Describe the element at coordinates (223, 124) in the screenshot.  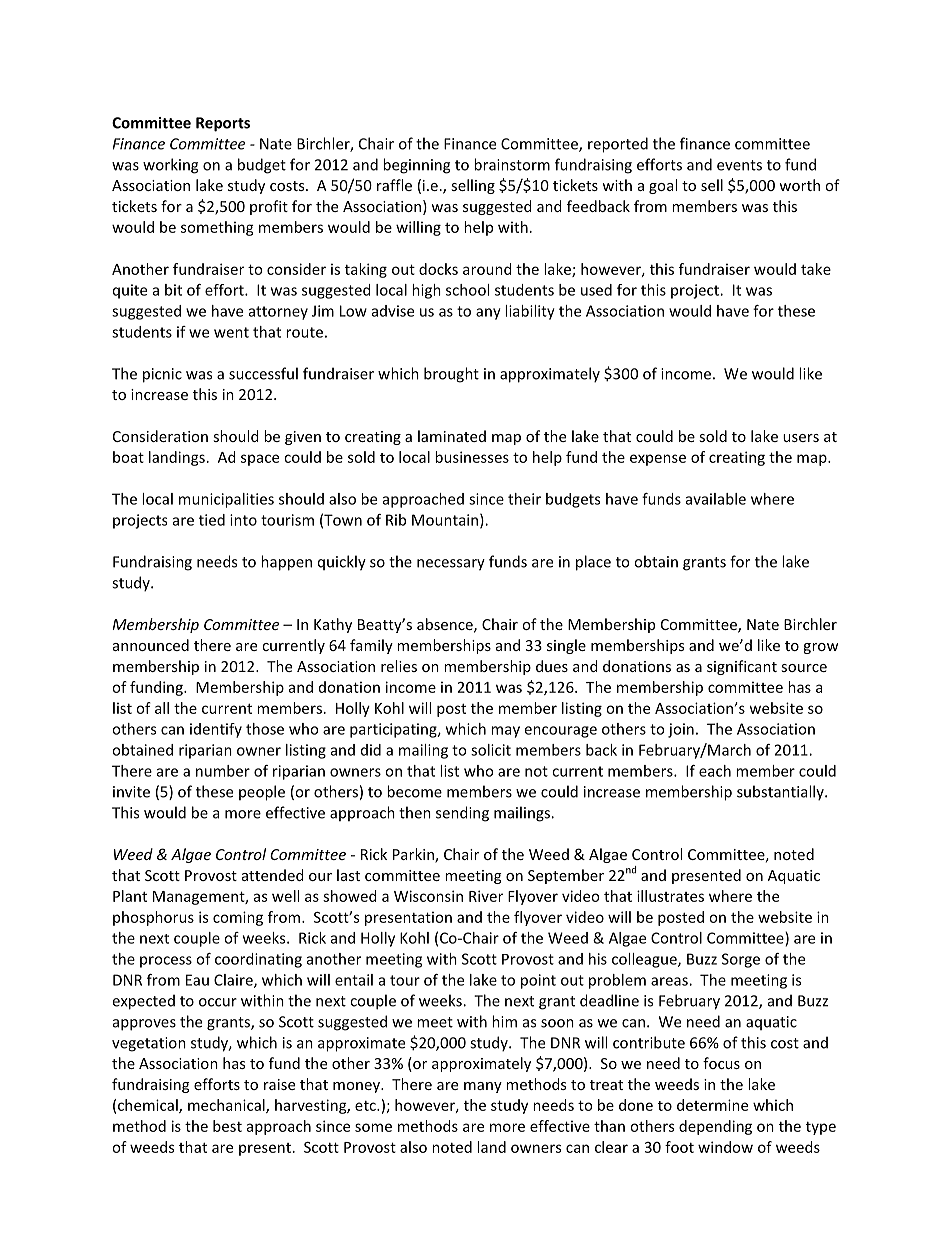
I see `Reports` at that location.
